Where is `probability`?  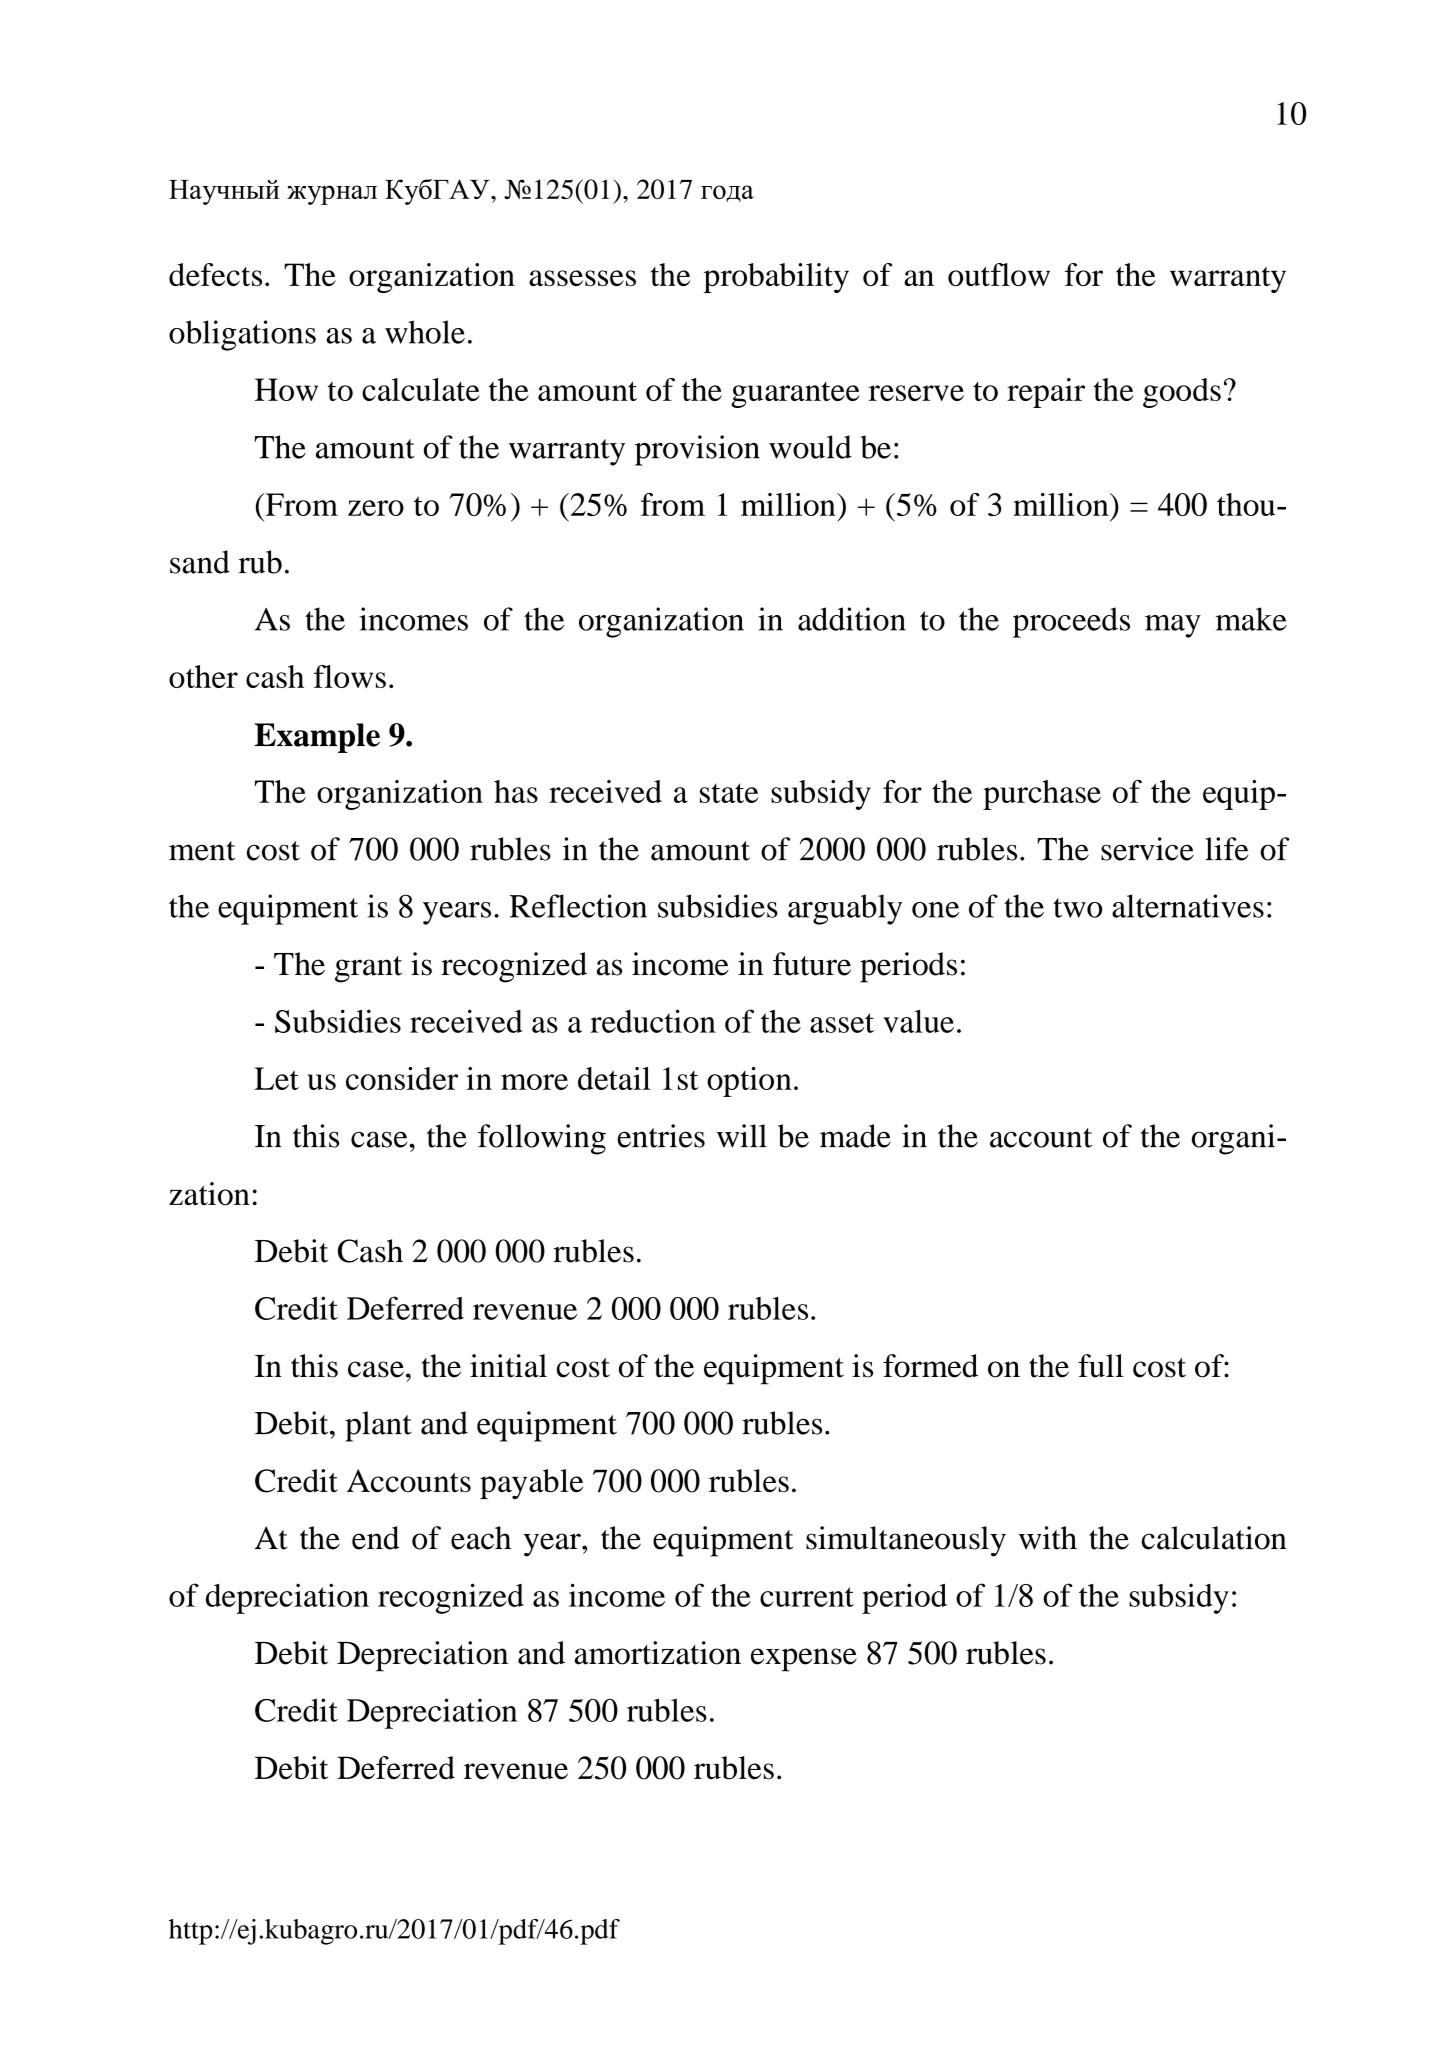
probability is located at coordinates (776, 278).
